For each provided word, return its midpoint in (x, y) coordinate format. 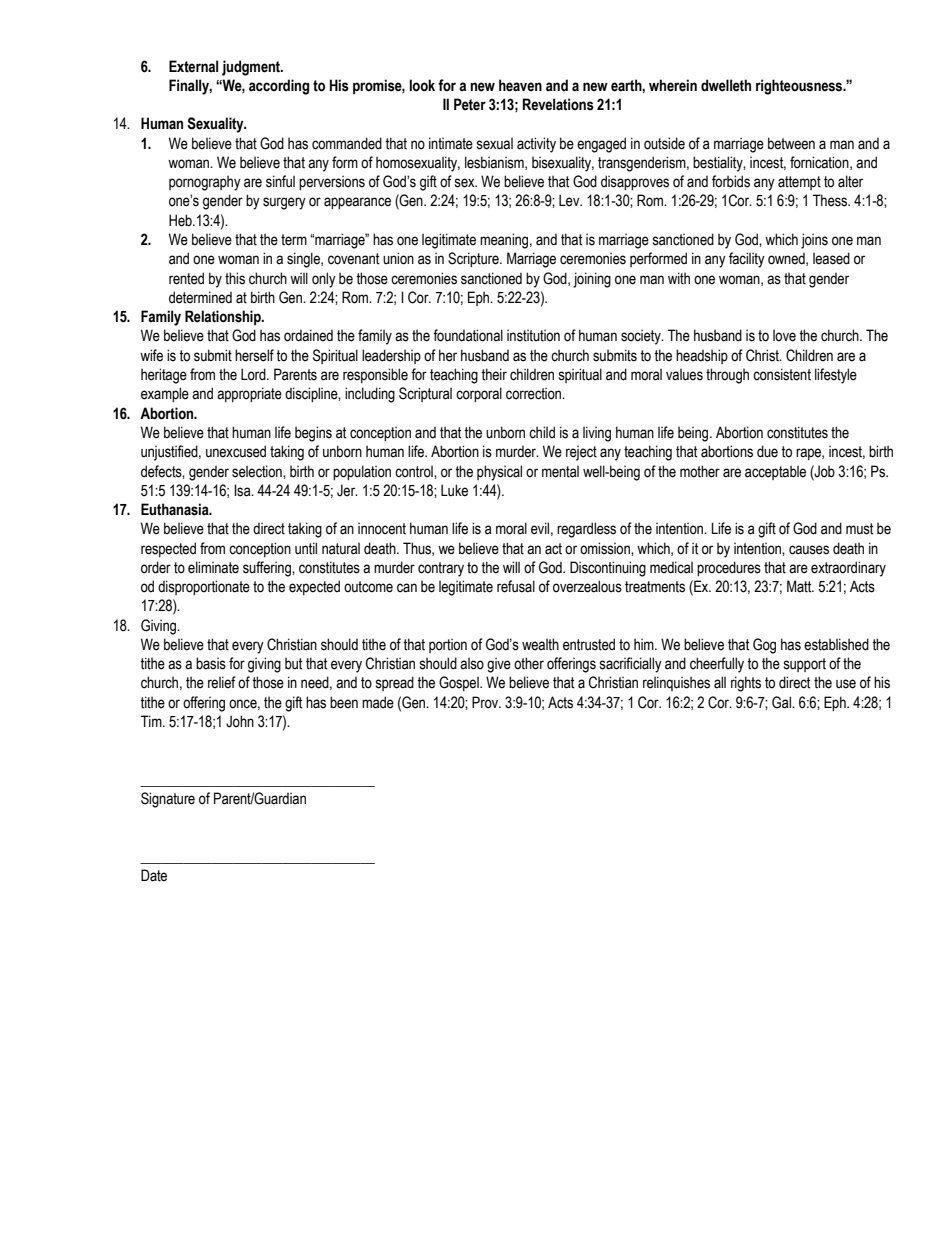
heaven (520, 85)
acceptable (775, 472)
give (499, 665)
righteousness (800, 87)
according (279, 87)
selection (258, 471)
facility (747, 260)
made (378, 702)
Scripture (474, 259)
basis (211, 663)
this (235, 278)
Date (154, 875)
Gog (764, 646)
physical (499, 473)
